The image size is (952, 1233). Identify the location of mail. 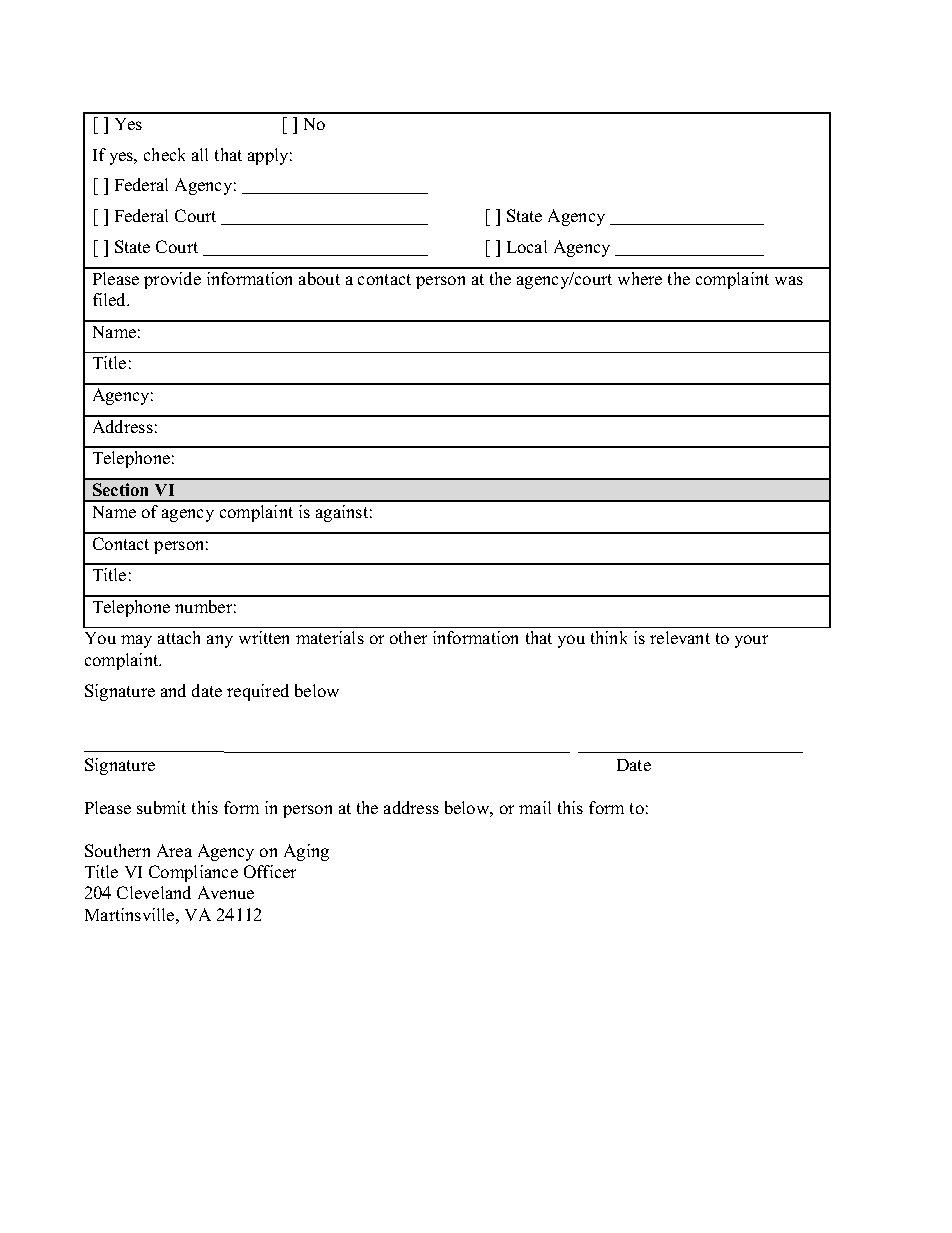
(535, 807).
